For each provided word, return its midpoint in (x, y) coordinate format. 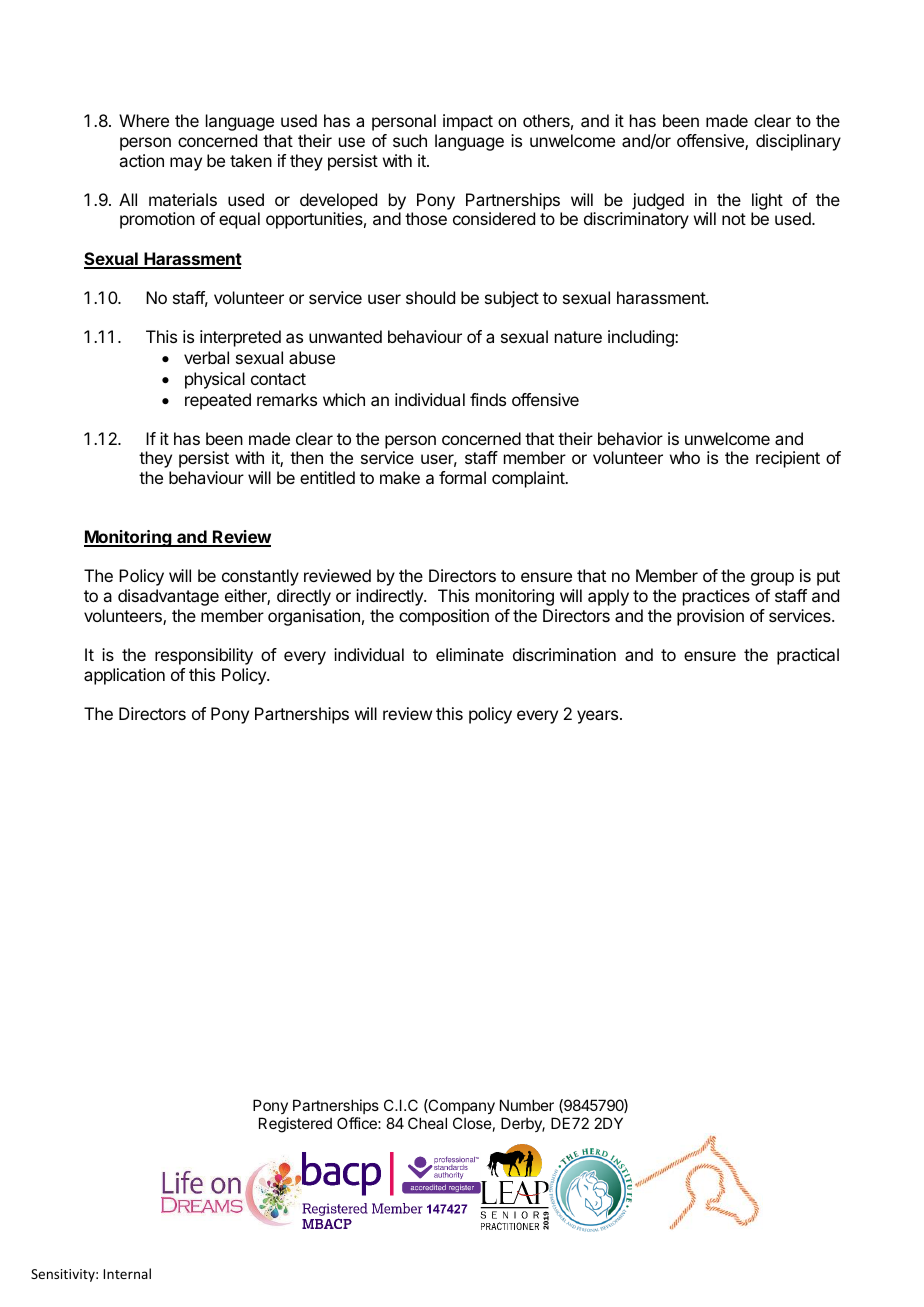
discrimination (564, 654)
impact (468, 122)
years (599, 717)
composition (444, 617)
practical (808, 656)
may (186, 164)
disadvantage (168, 597)
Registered (295, 1125)
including (642, 338)
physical (215, 380)
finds (488, 399)
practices (716, 597)
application (124, 676)
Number (527, 1105)
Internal (127, 1273)
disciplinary (798, 142)
